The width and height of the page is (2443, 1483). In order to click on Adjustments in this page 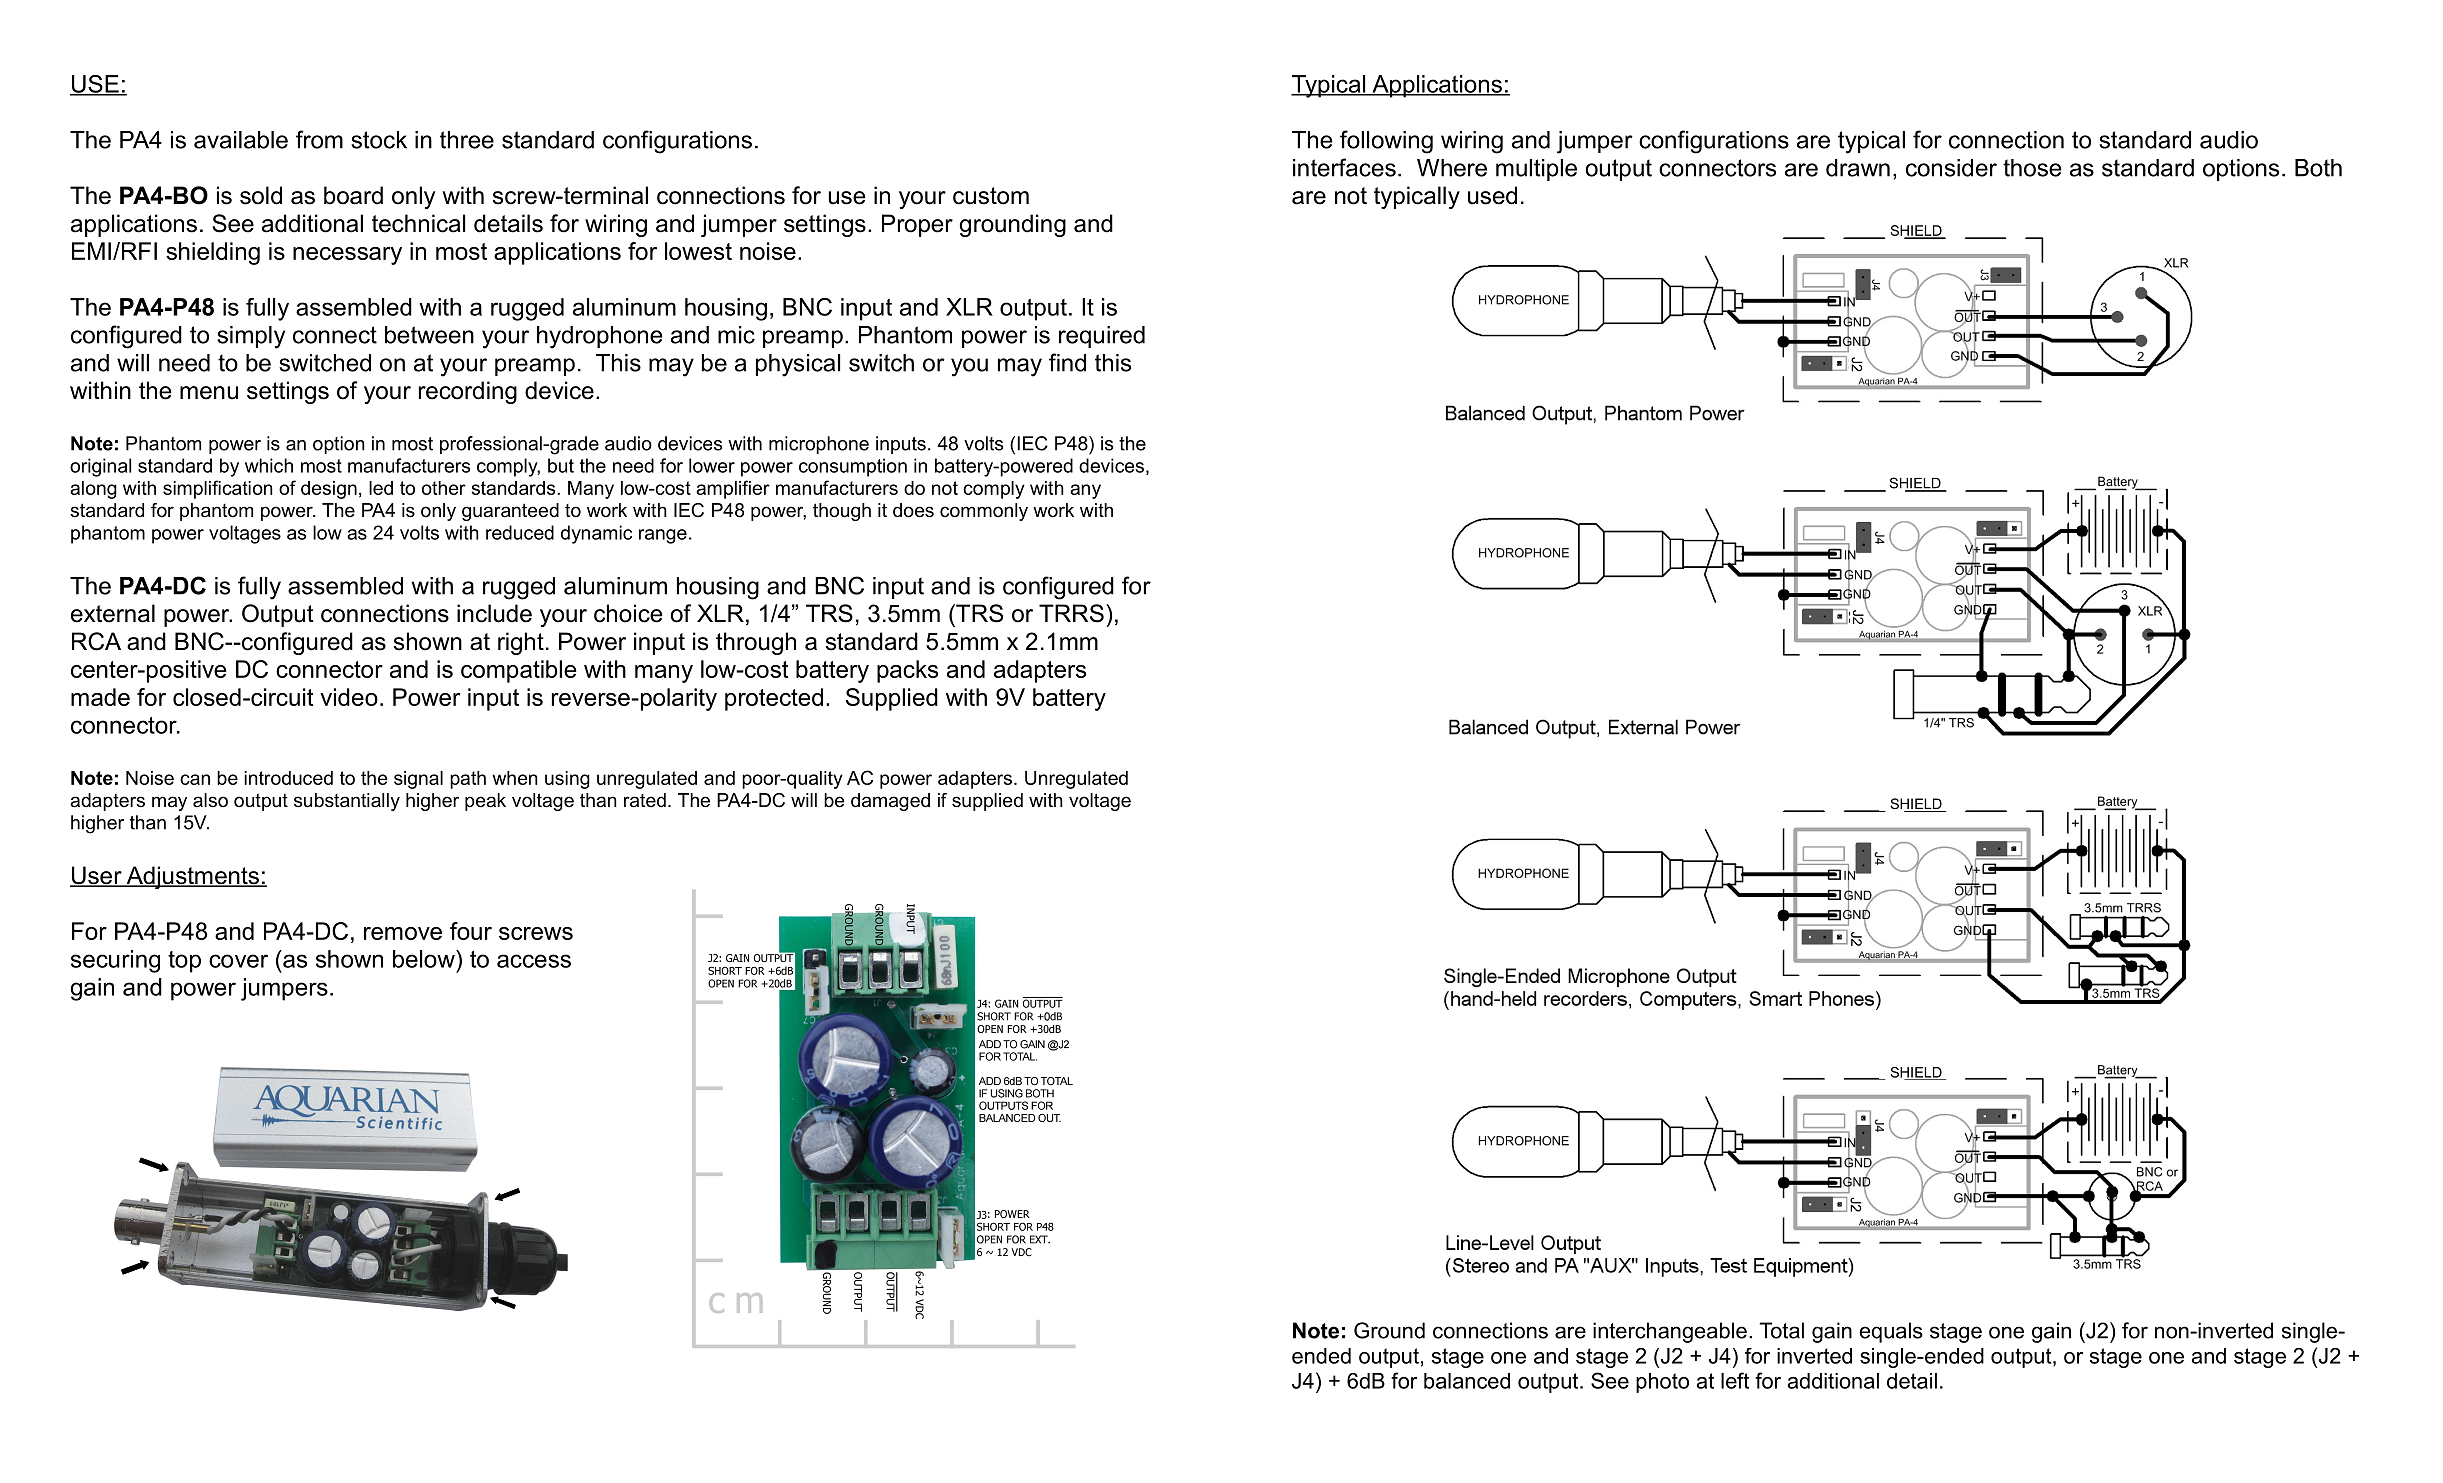, I will do `click(192, 877)`.
